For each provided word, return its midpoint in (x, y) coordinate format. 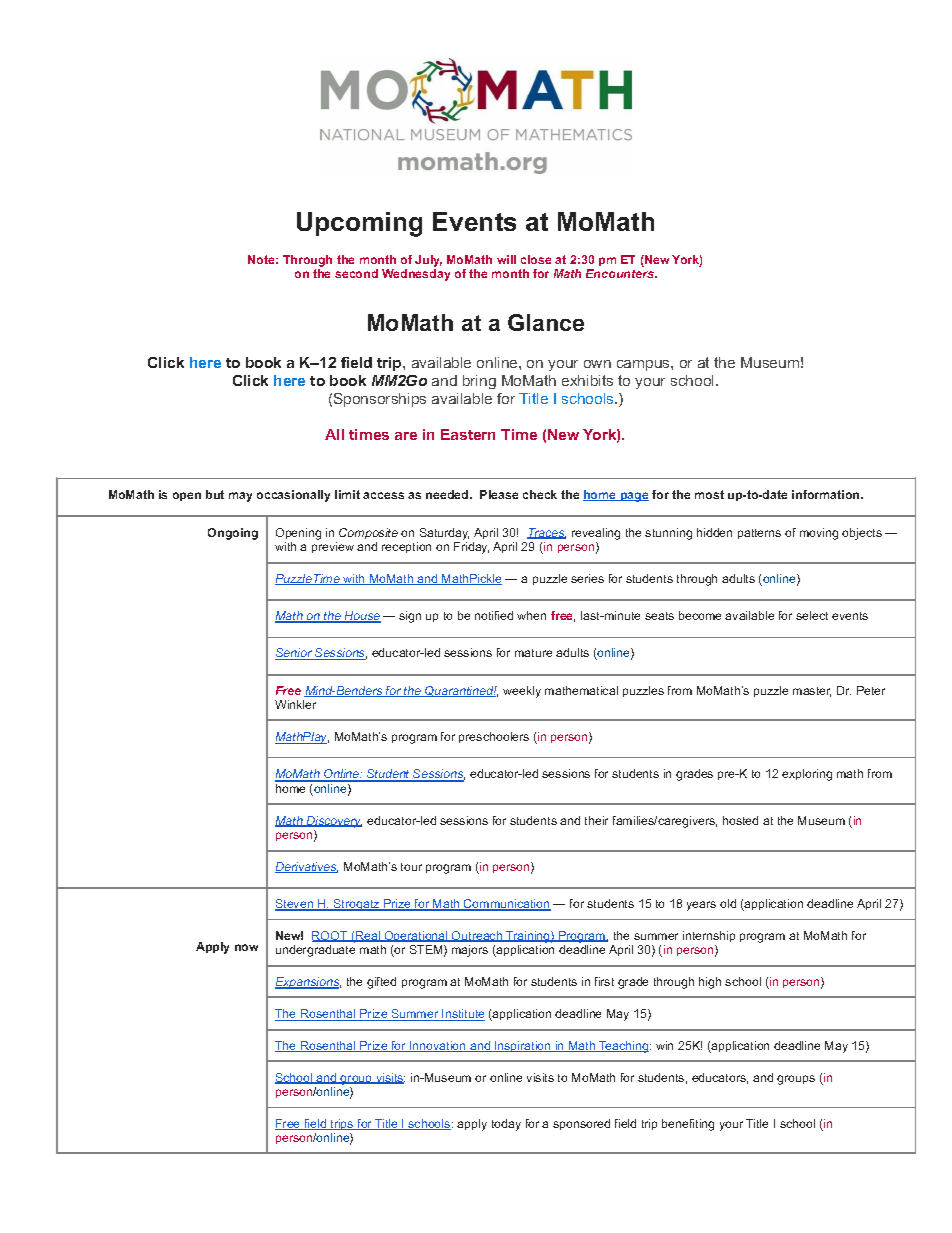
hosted (740, 820)
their (596, 820)
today (506, 1125)
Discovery (333, 822)
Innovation (438, 1046)
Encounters (621, 273)
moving (819, 534)
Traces (546, 533)
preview (333, 547)
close (536, 259)
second (356, 273)
